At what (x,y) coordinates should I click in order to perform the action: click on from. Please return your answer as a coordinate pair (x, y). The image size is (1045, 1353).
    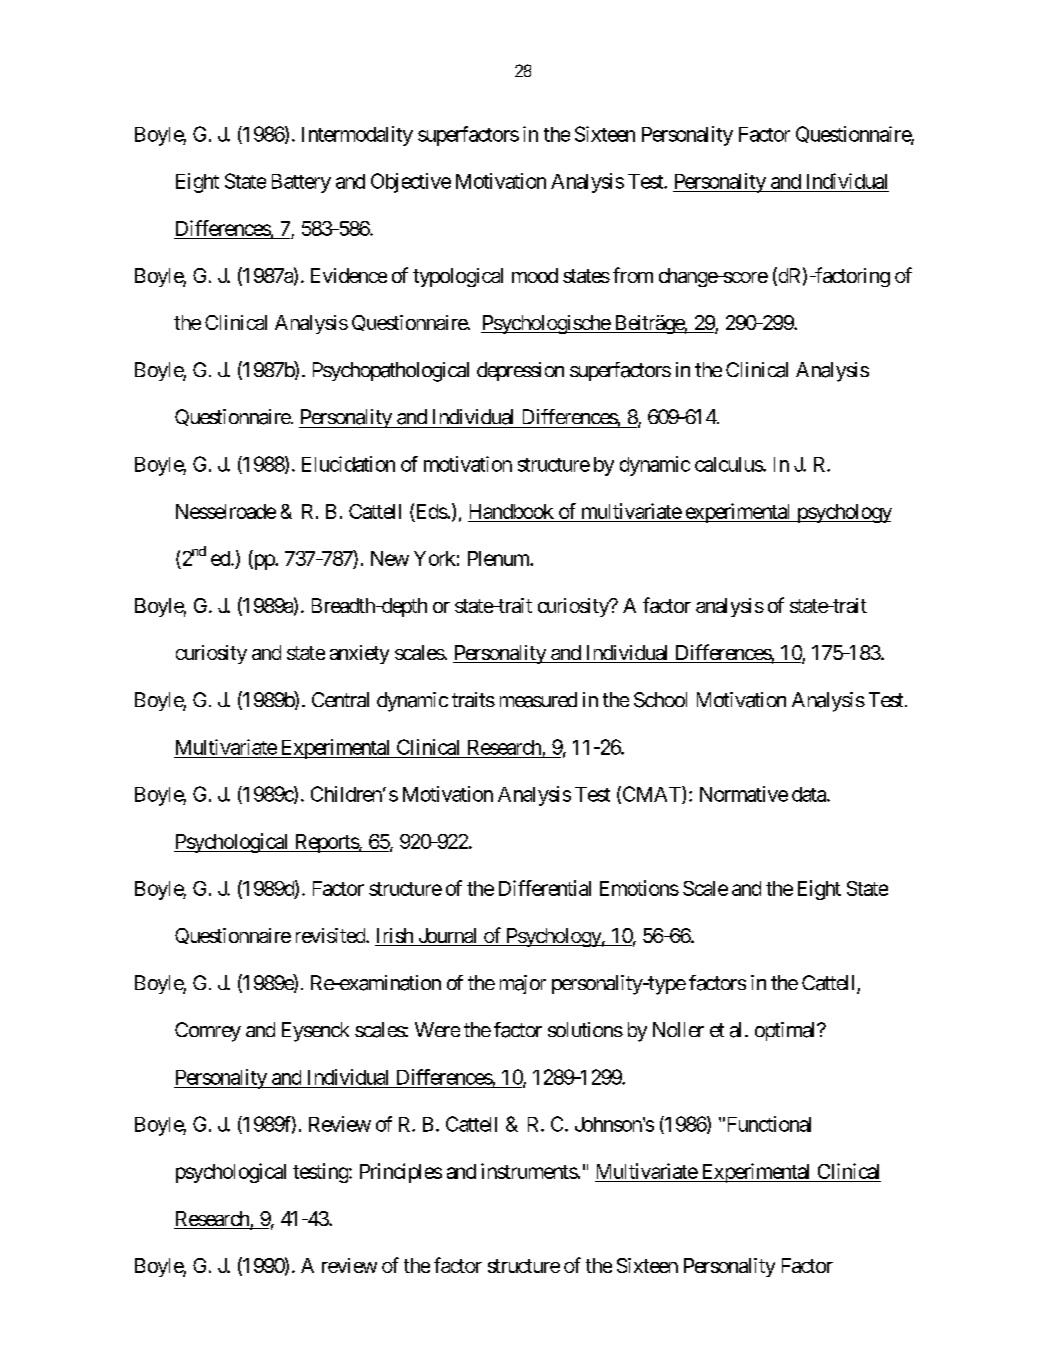
    Looking at the image, I should click on (633, 275).
